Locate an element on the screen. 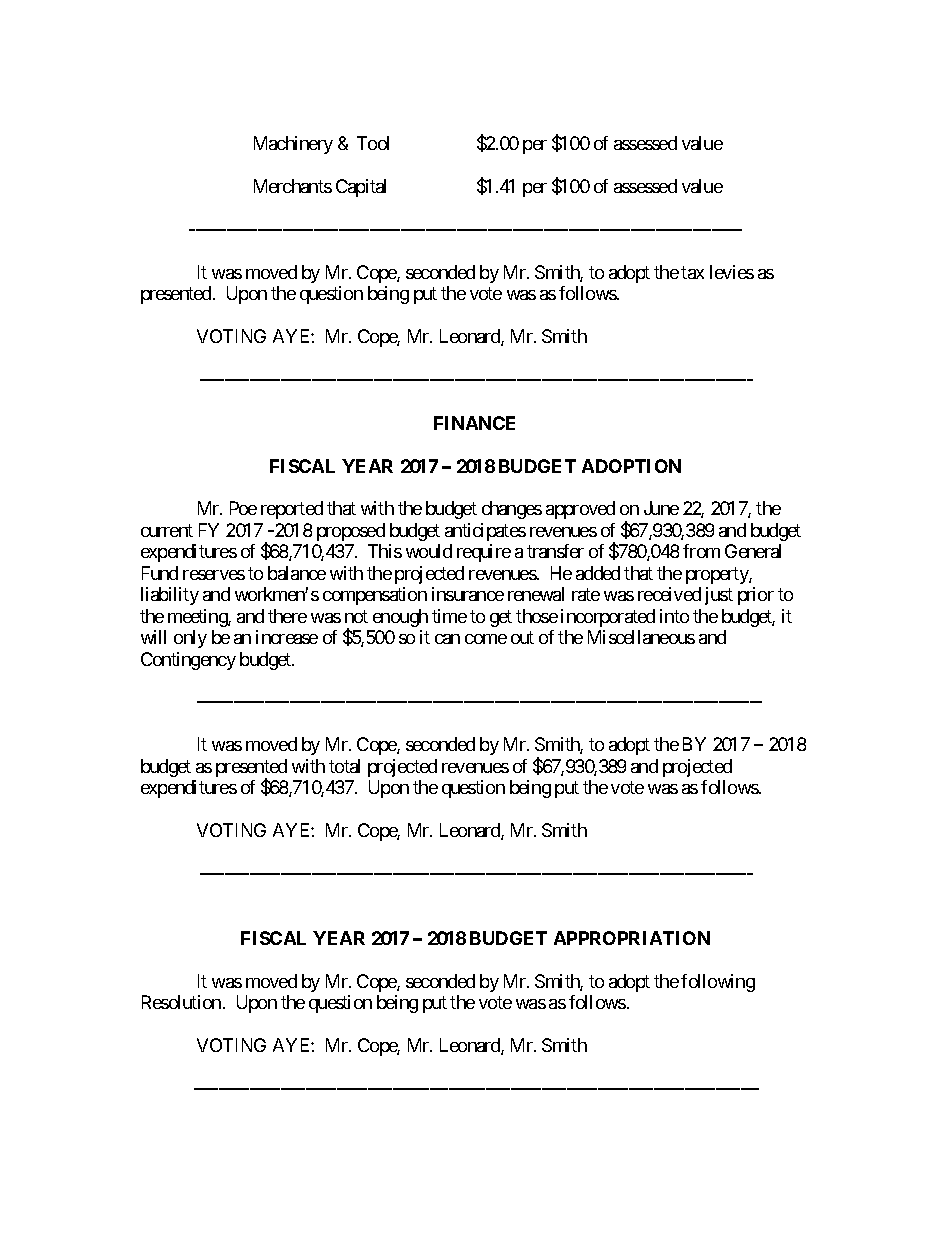  total is located at coordinates (344, 766).
